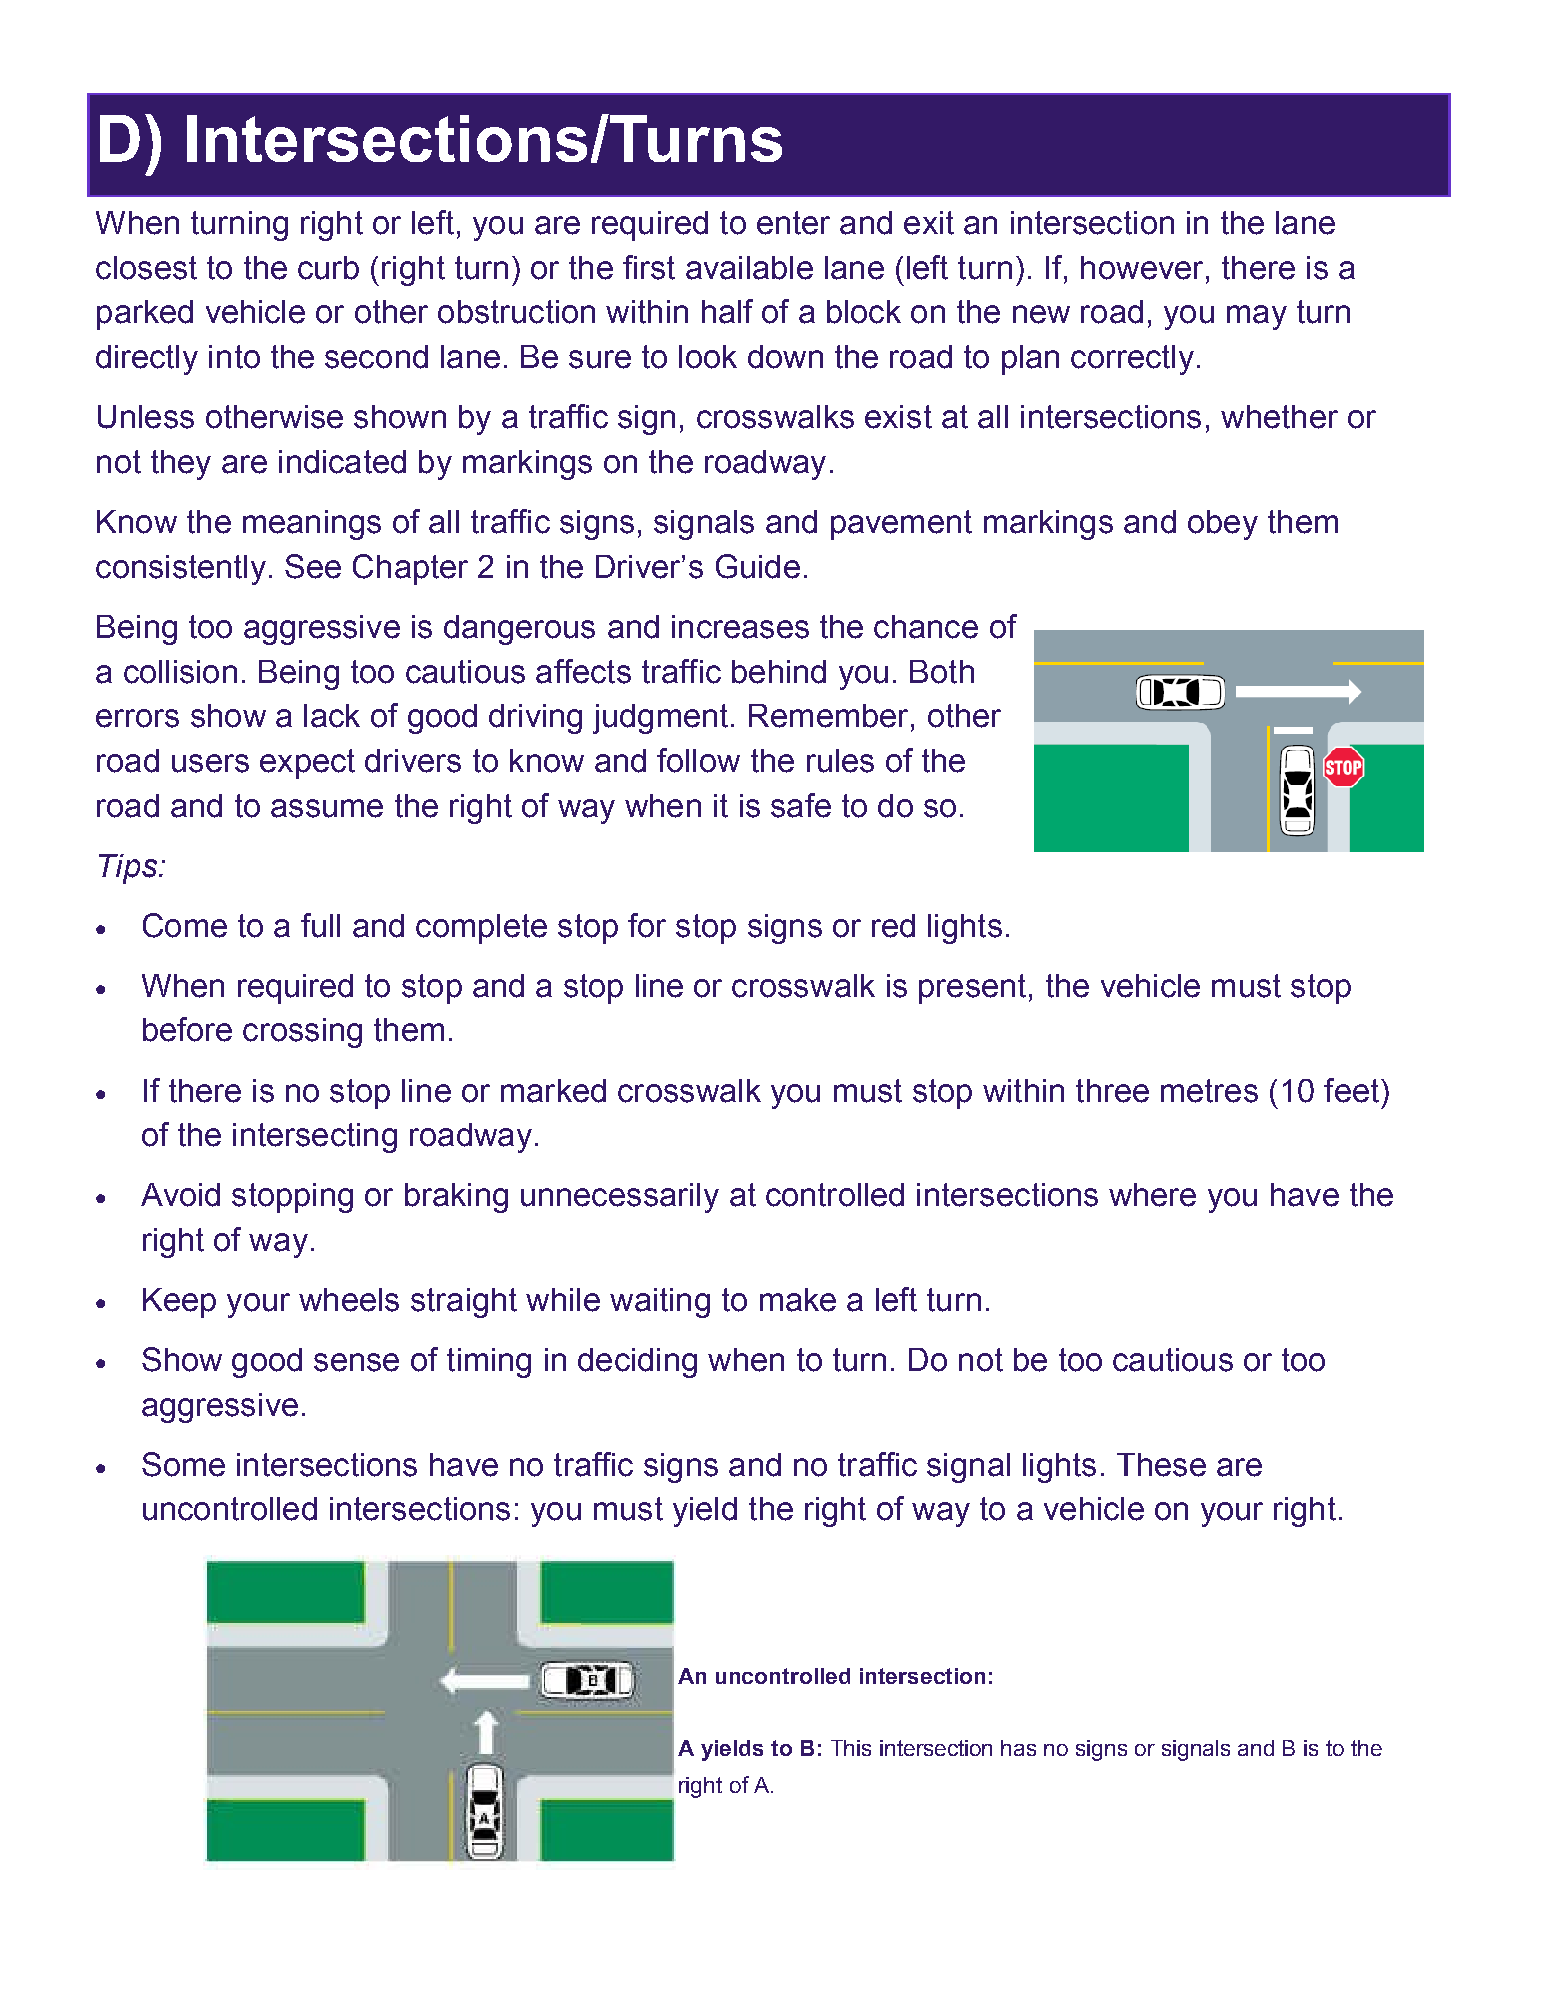  What do you see at coordinates (620, 1198) in the document?
I see `unnecessarily` at bounding box center [620, 1198].
